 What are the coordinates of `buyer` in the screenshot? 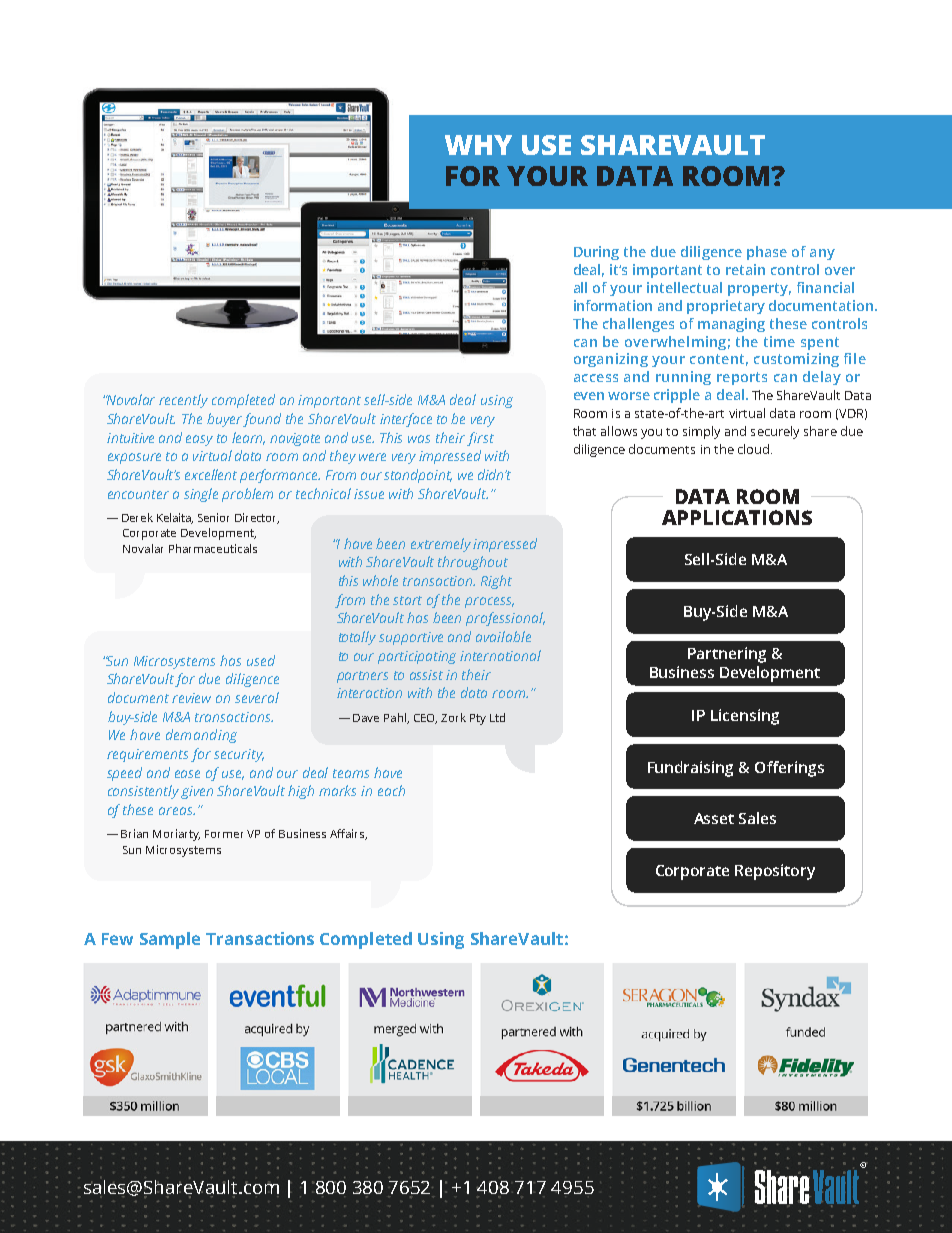 It's located at (225, 420).
